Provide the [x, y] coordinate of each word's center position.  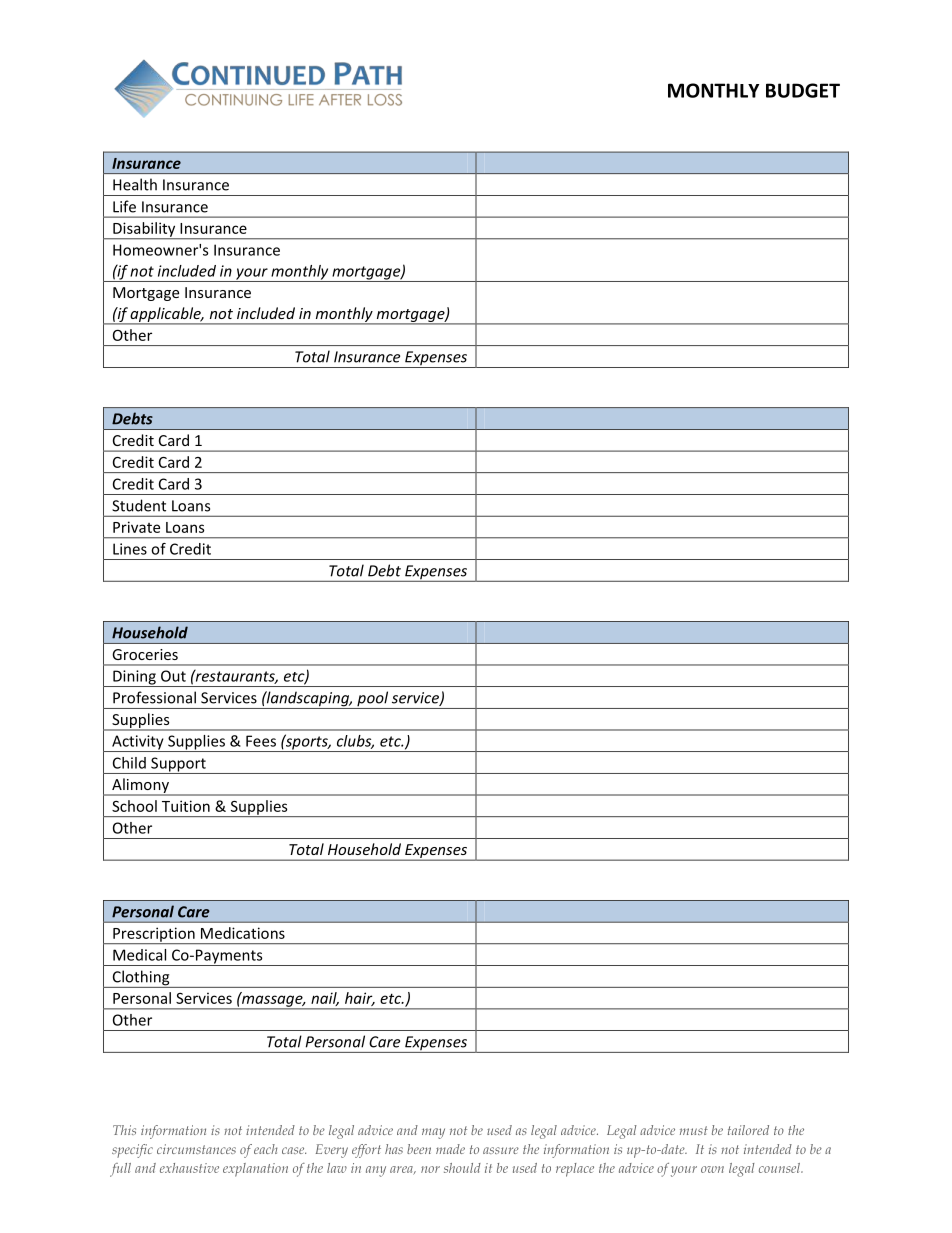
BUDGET [803, 90]
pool [373, 700]
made [450, 1149]
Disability [144, 230]
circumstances [196, 1149]
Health [135, 184]
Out [173, 676]
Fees [261, 741]
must [694, 1130]
